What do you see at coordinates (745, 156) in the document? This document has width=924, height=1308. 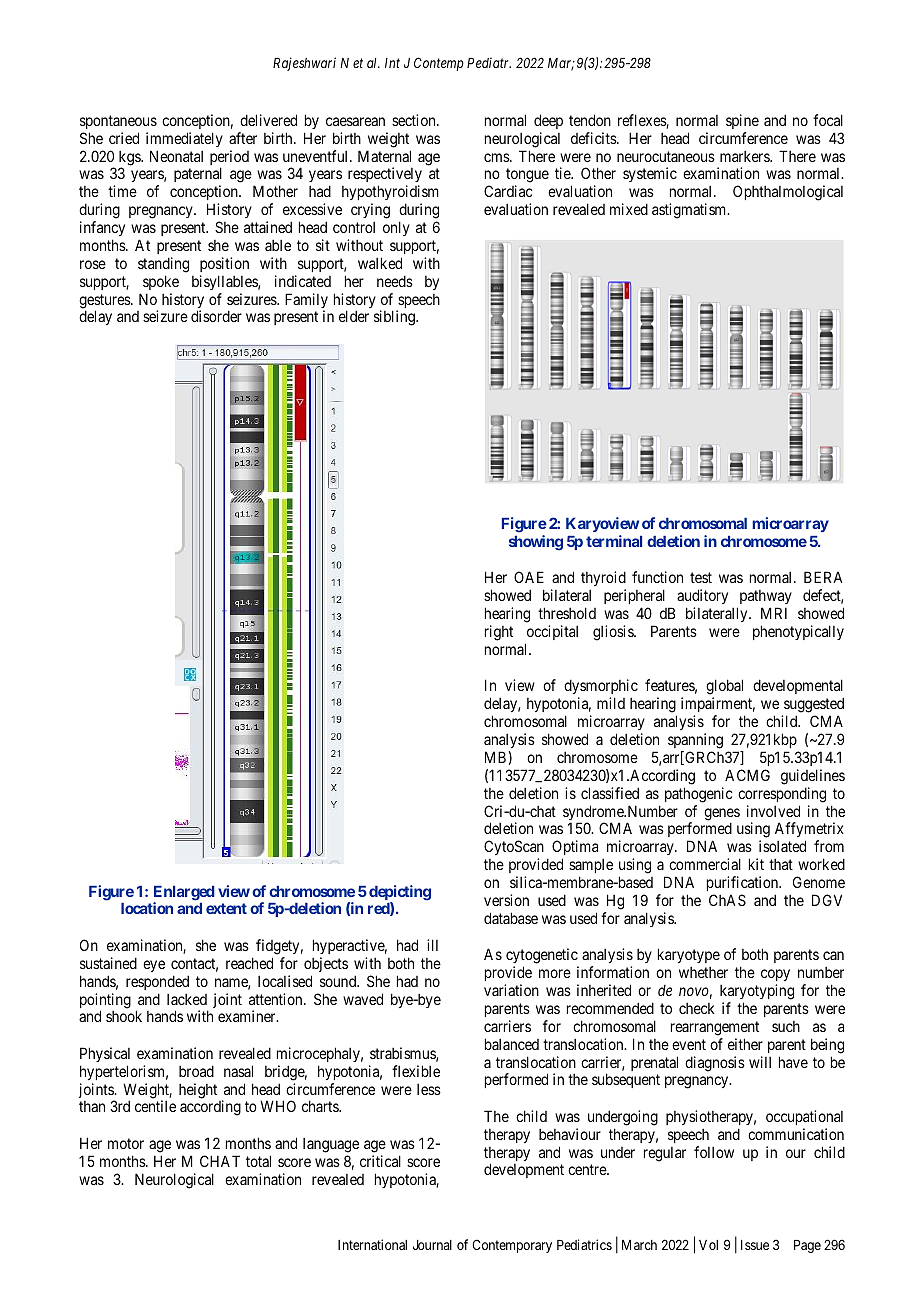 I see `markers` at bounding box center [745, 156].
